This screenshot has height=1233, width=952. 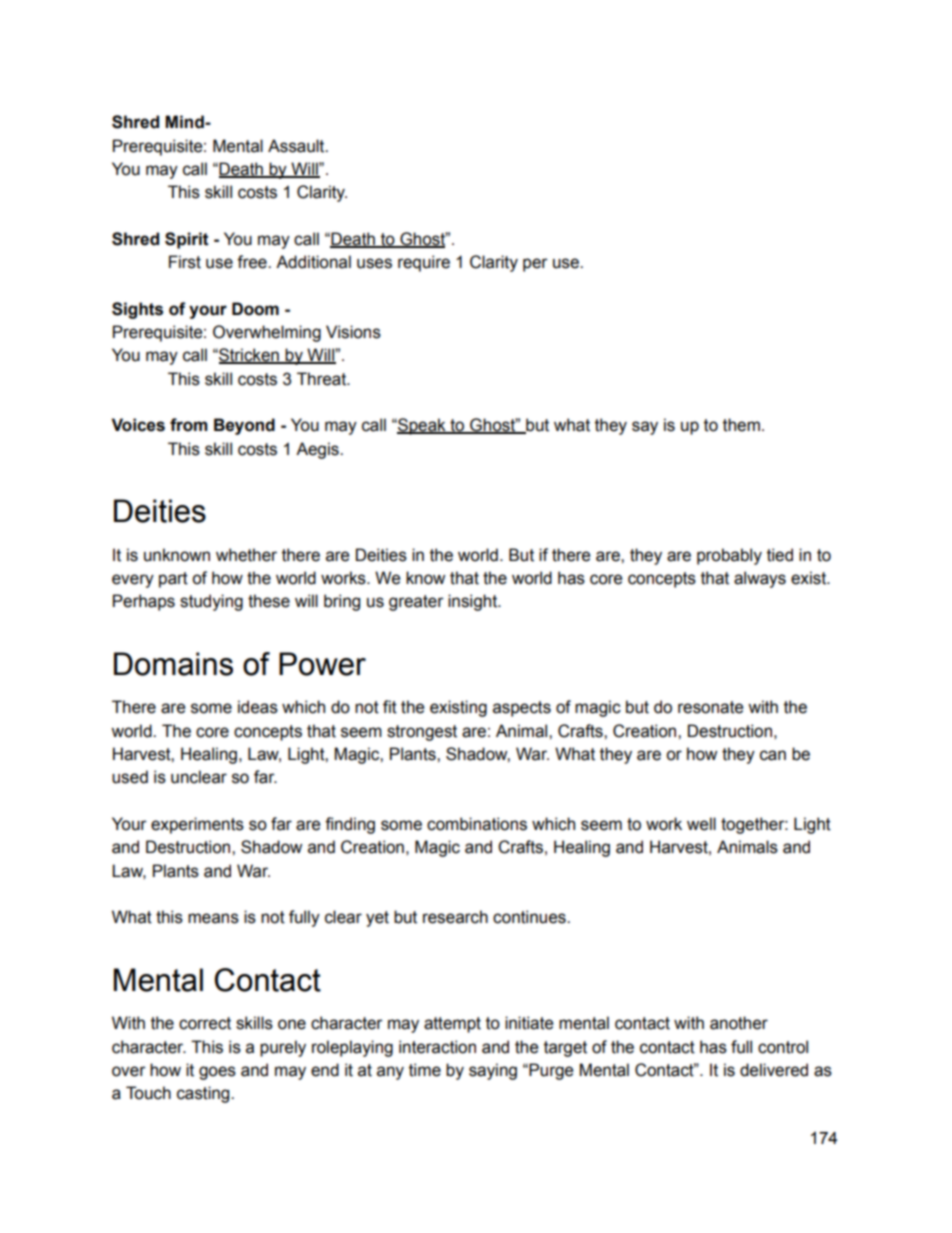 What do you see at coordinates (211, 602) in the screenshot?
I see `studying` at bounding box center [211, 602].
